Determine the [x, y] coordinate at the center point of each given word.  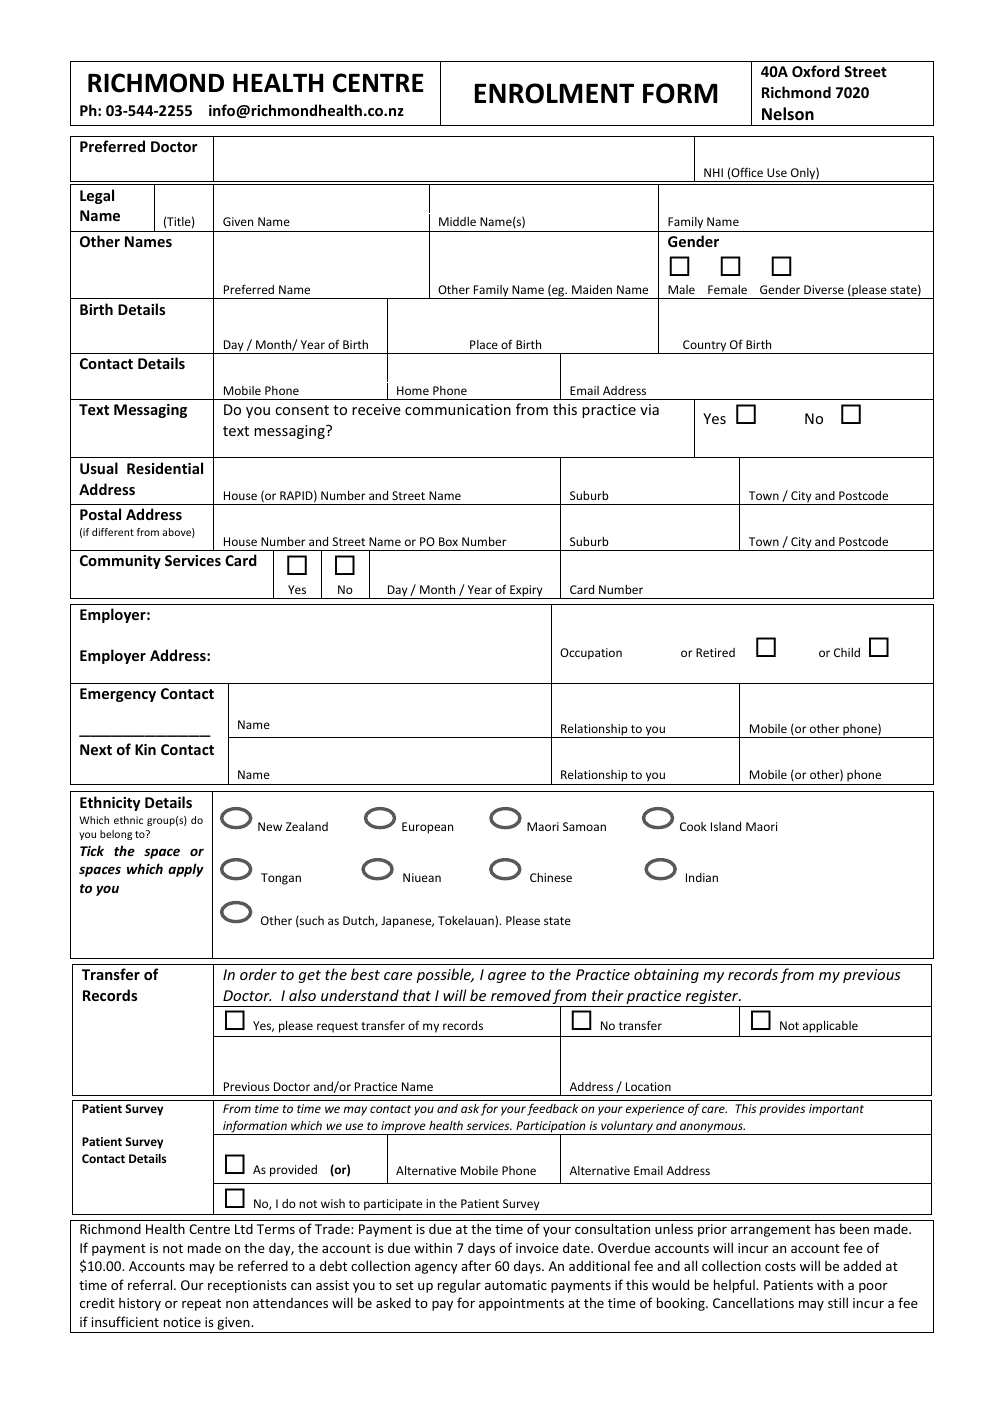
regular [459, 1286]
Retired [715, 652]
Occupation [591, 654]
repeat [201, 1305]
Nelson [788, 114]
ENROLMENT [554, 93]
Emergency [118, 695]
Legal [97, 196]
